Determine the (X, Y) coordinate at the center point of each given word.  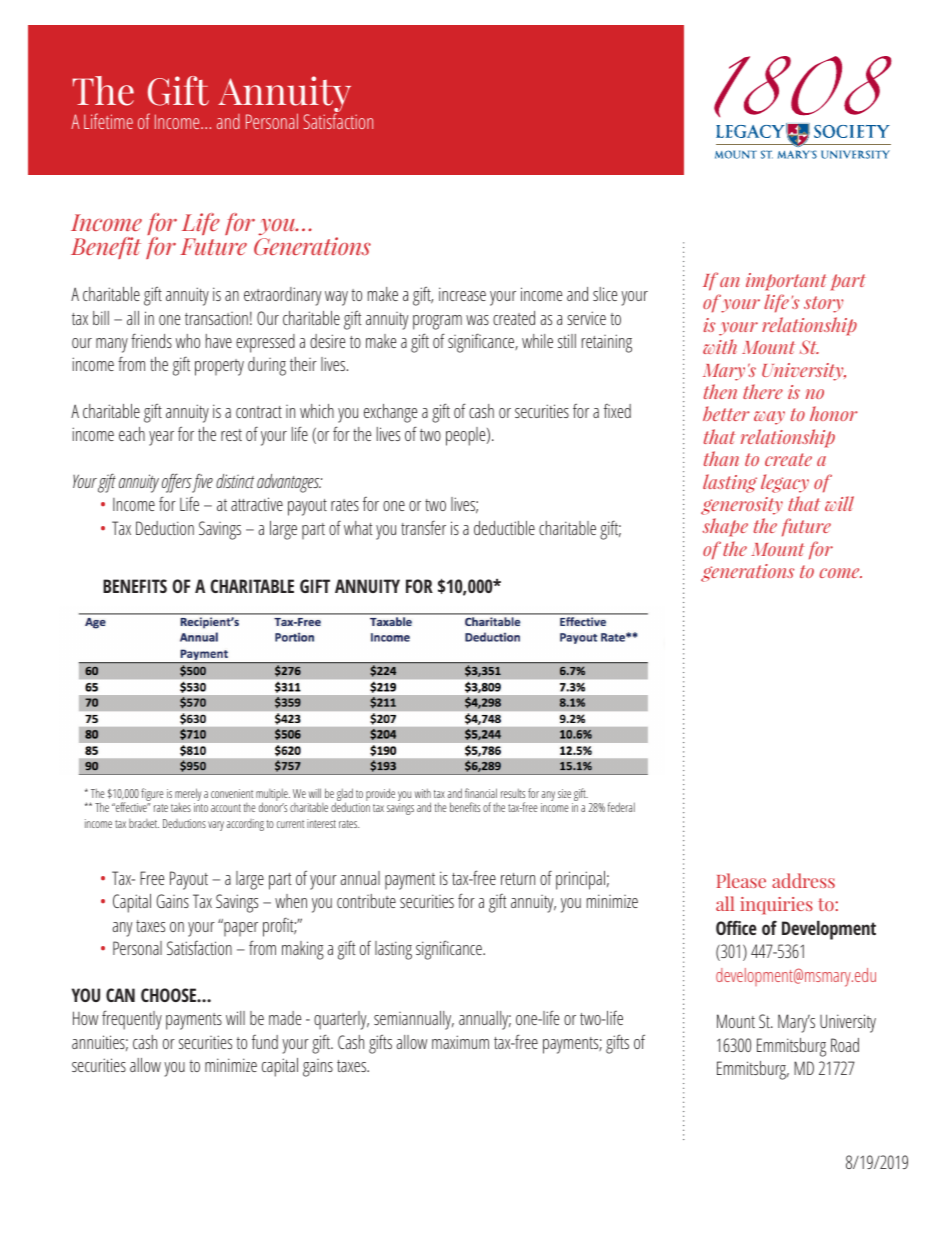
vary (216, 826)
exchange (390, 413)
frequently (132, 1020)
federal (621, 807)
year (161, 438)
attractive (257, 504)
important (786, 282)
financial (481, 793)
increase (462, 294)
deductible (504, 528)
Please (741, 880)
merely (188, 796)
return (518, 879)
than (721, 458)
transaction (216, 318)
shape (725, 527)
